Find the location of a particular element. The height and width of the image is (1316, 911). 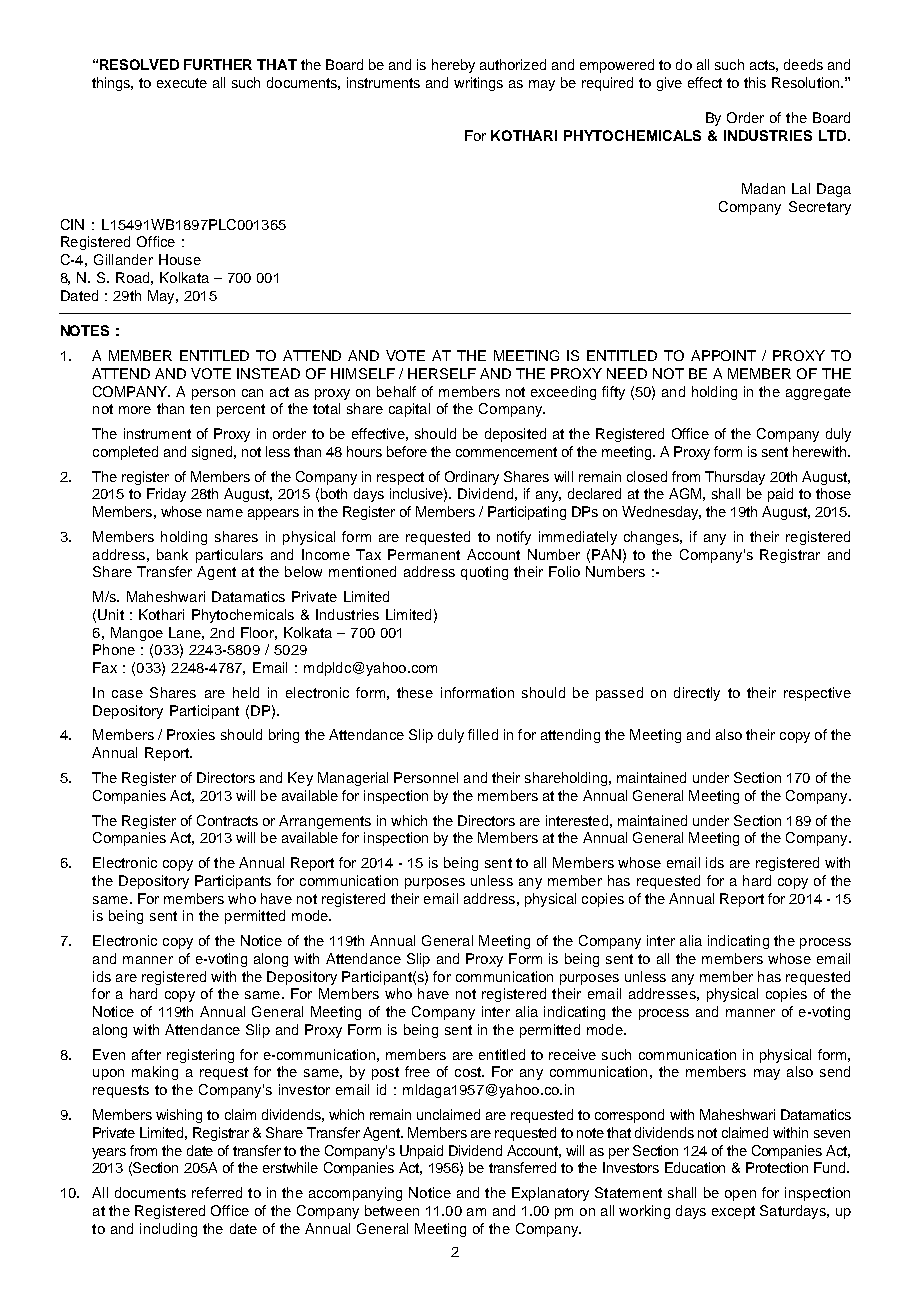

APPOINT is located at coordinates (723, 355).
